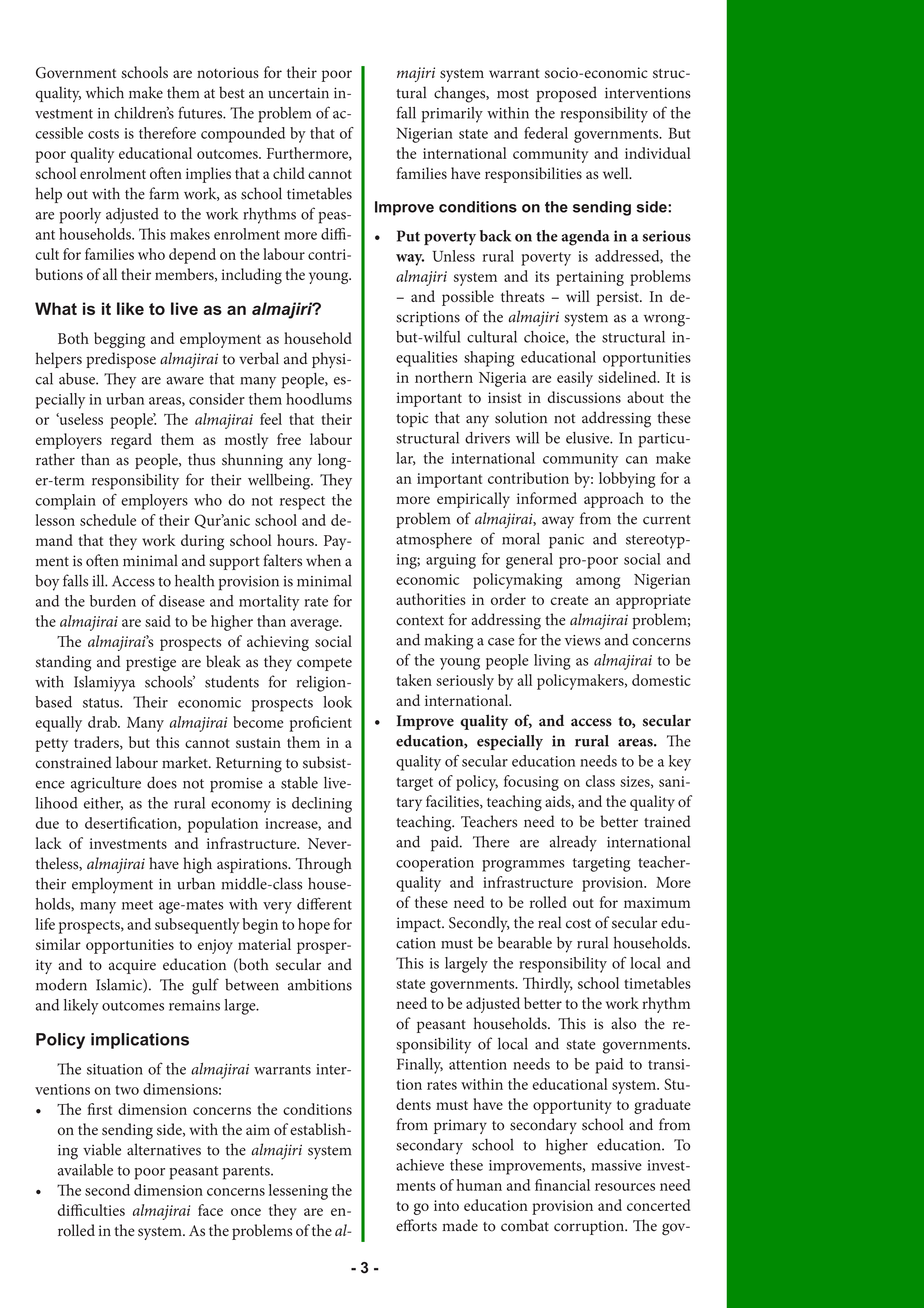 This screenshot has width=924, height=1308. I want to click on already, so click(573, 844).
